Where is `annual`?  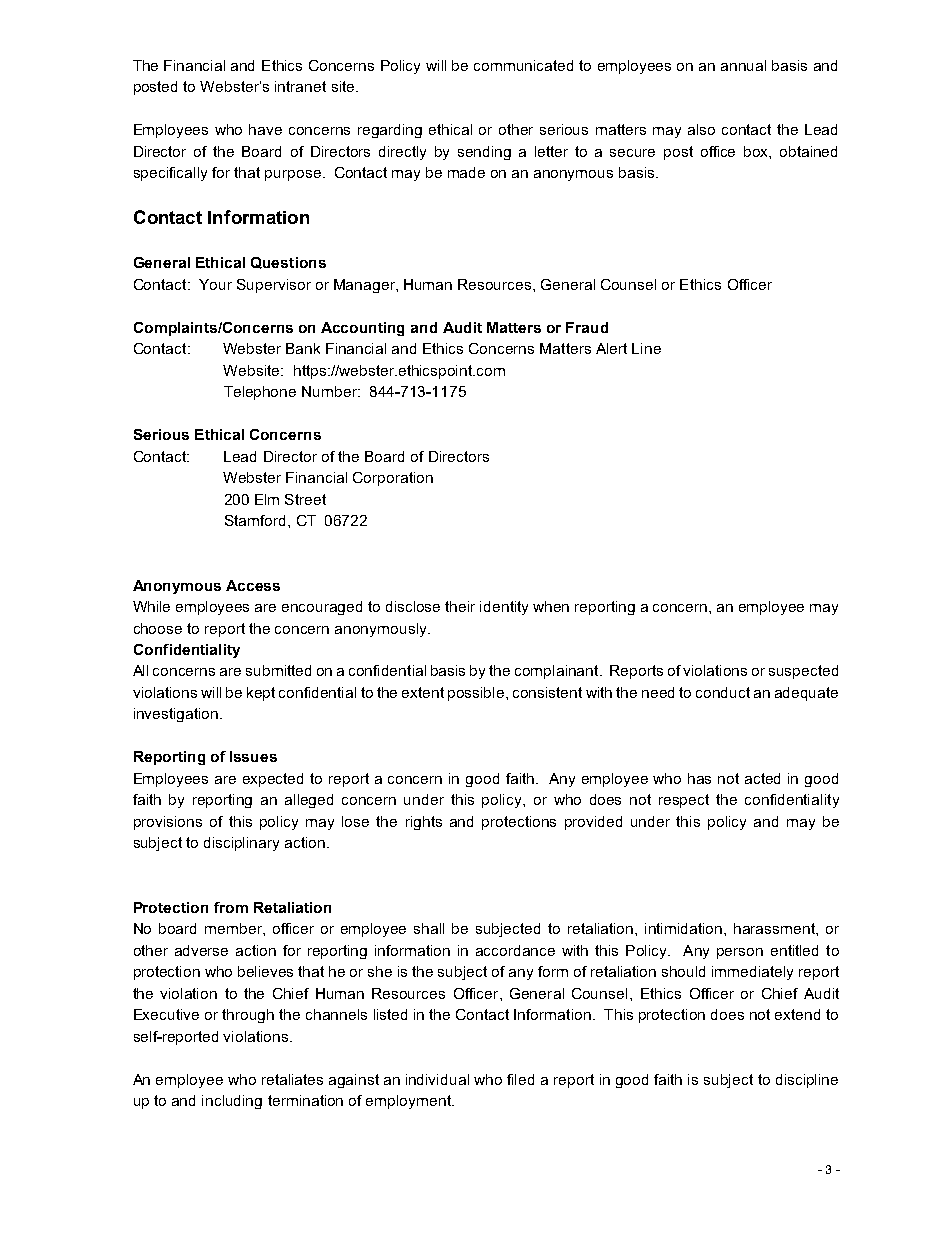
annual is located at coordinates (743, 65).
